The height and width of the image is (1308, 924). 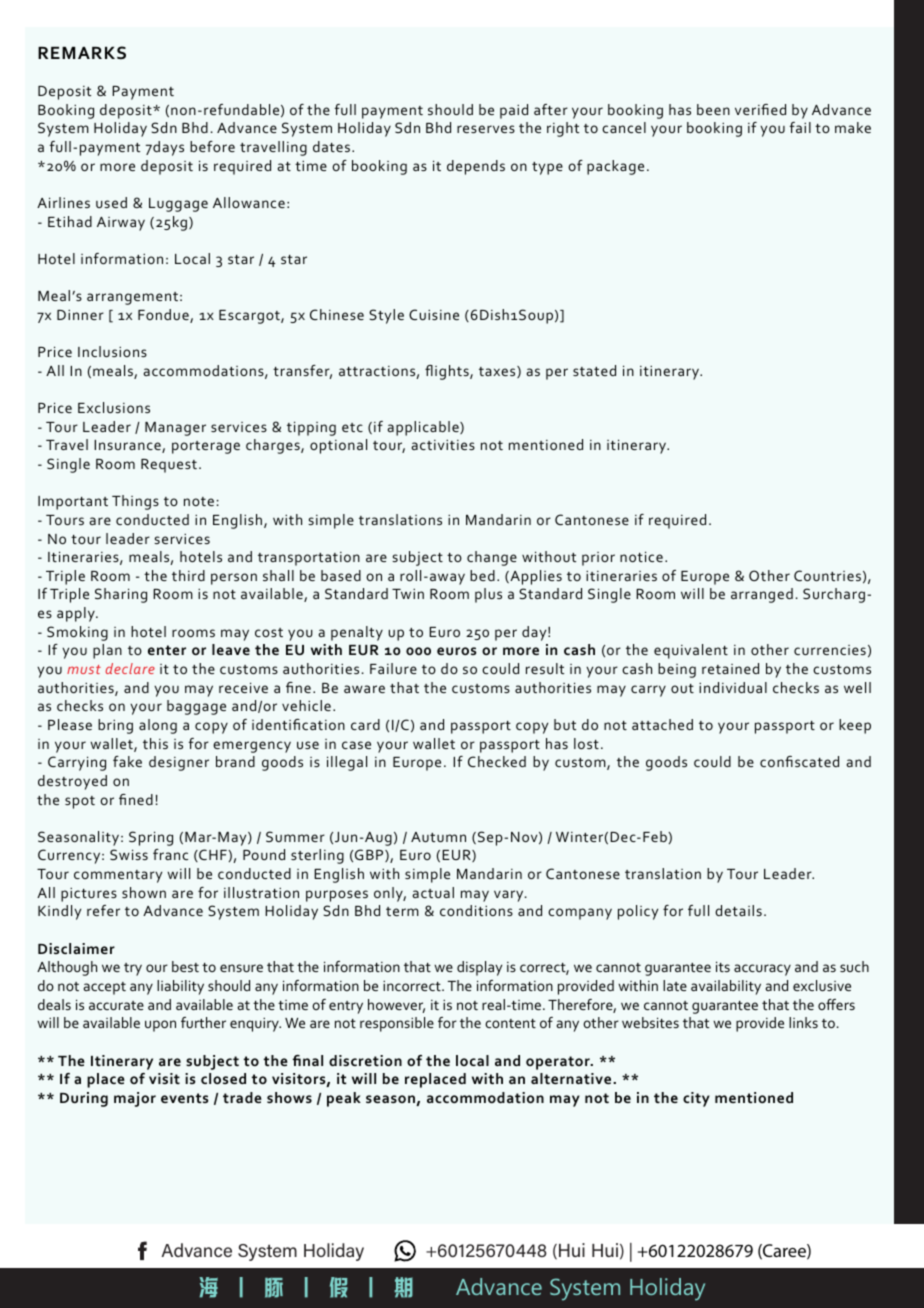 What do you see at coordinates (155, 743) in the image?
I see `this` at bounding box center [155, 743].
